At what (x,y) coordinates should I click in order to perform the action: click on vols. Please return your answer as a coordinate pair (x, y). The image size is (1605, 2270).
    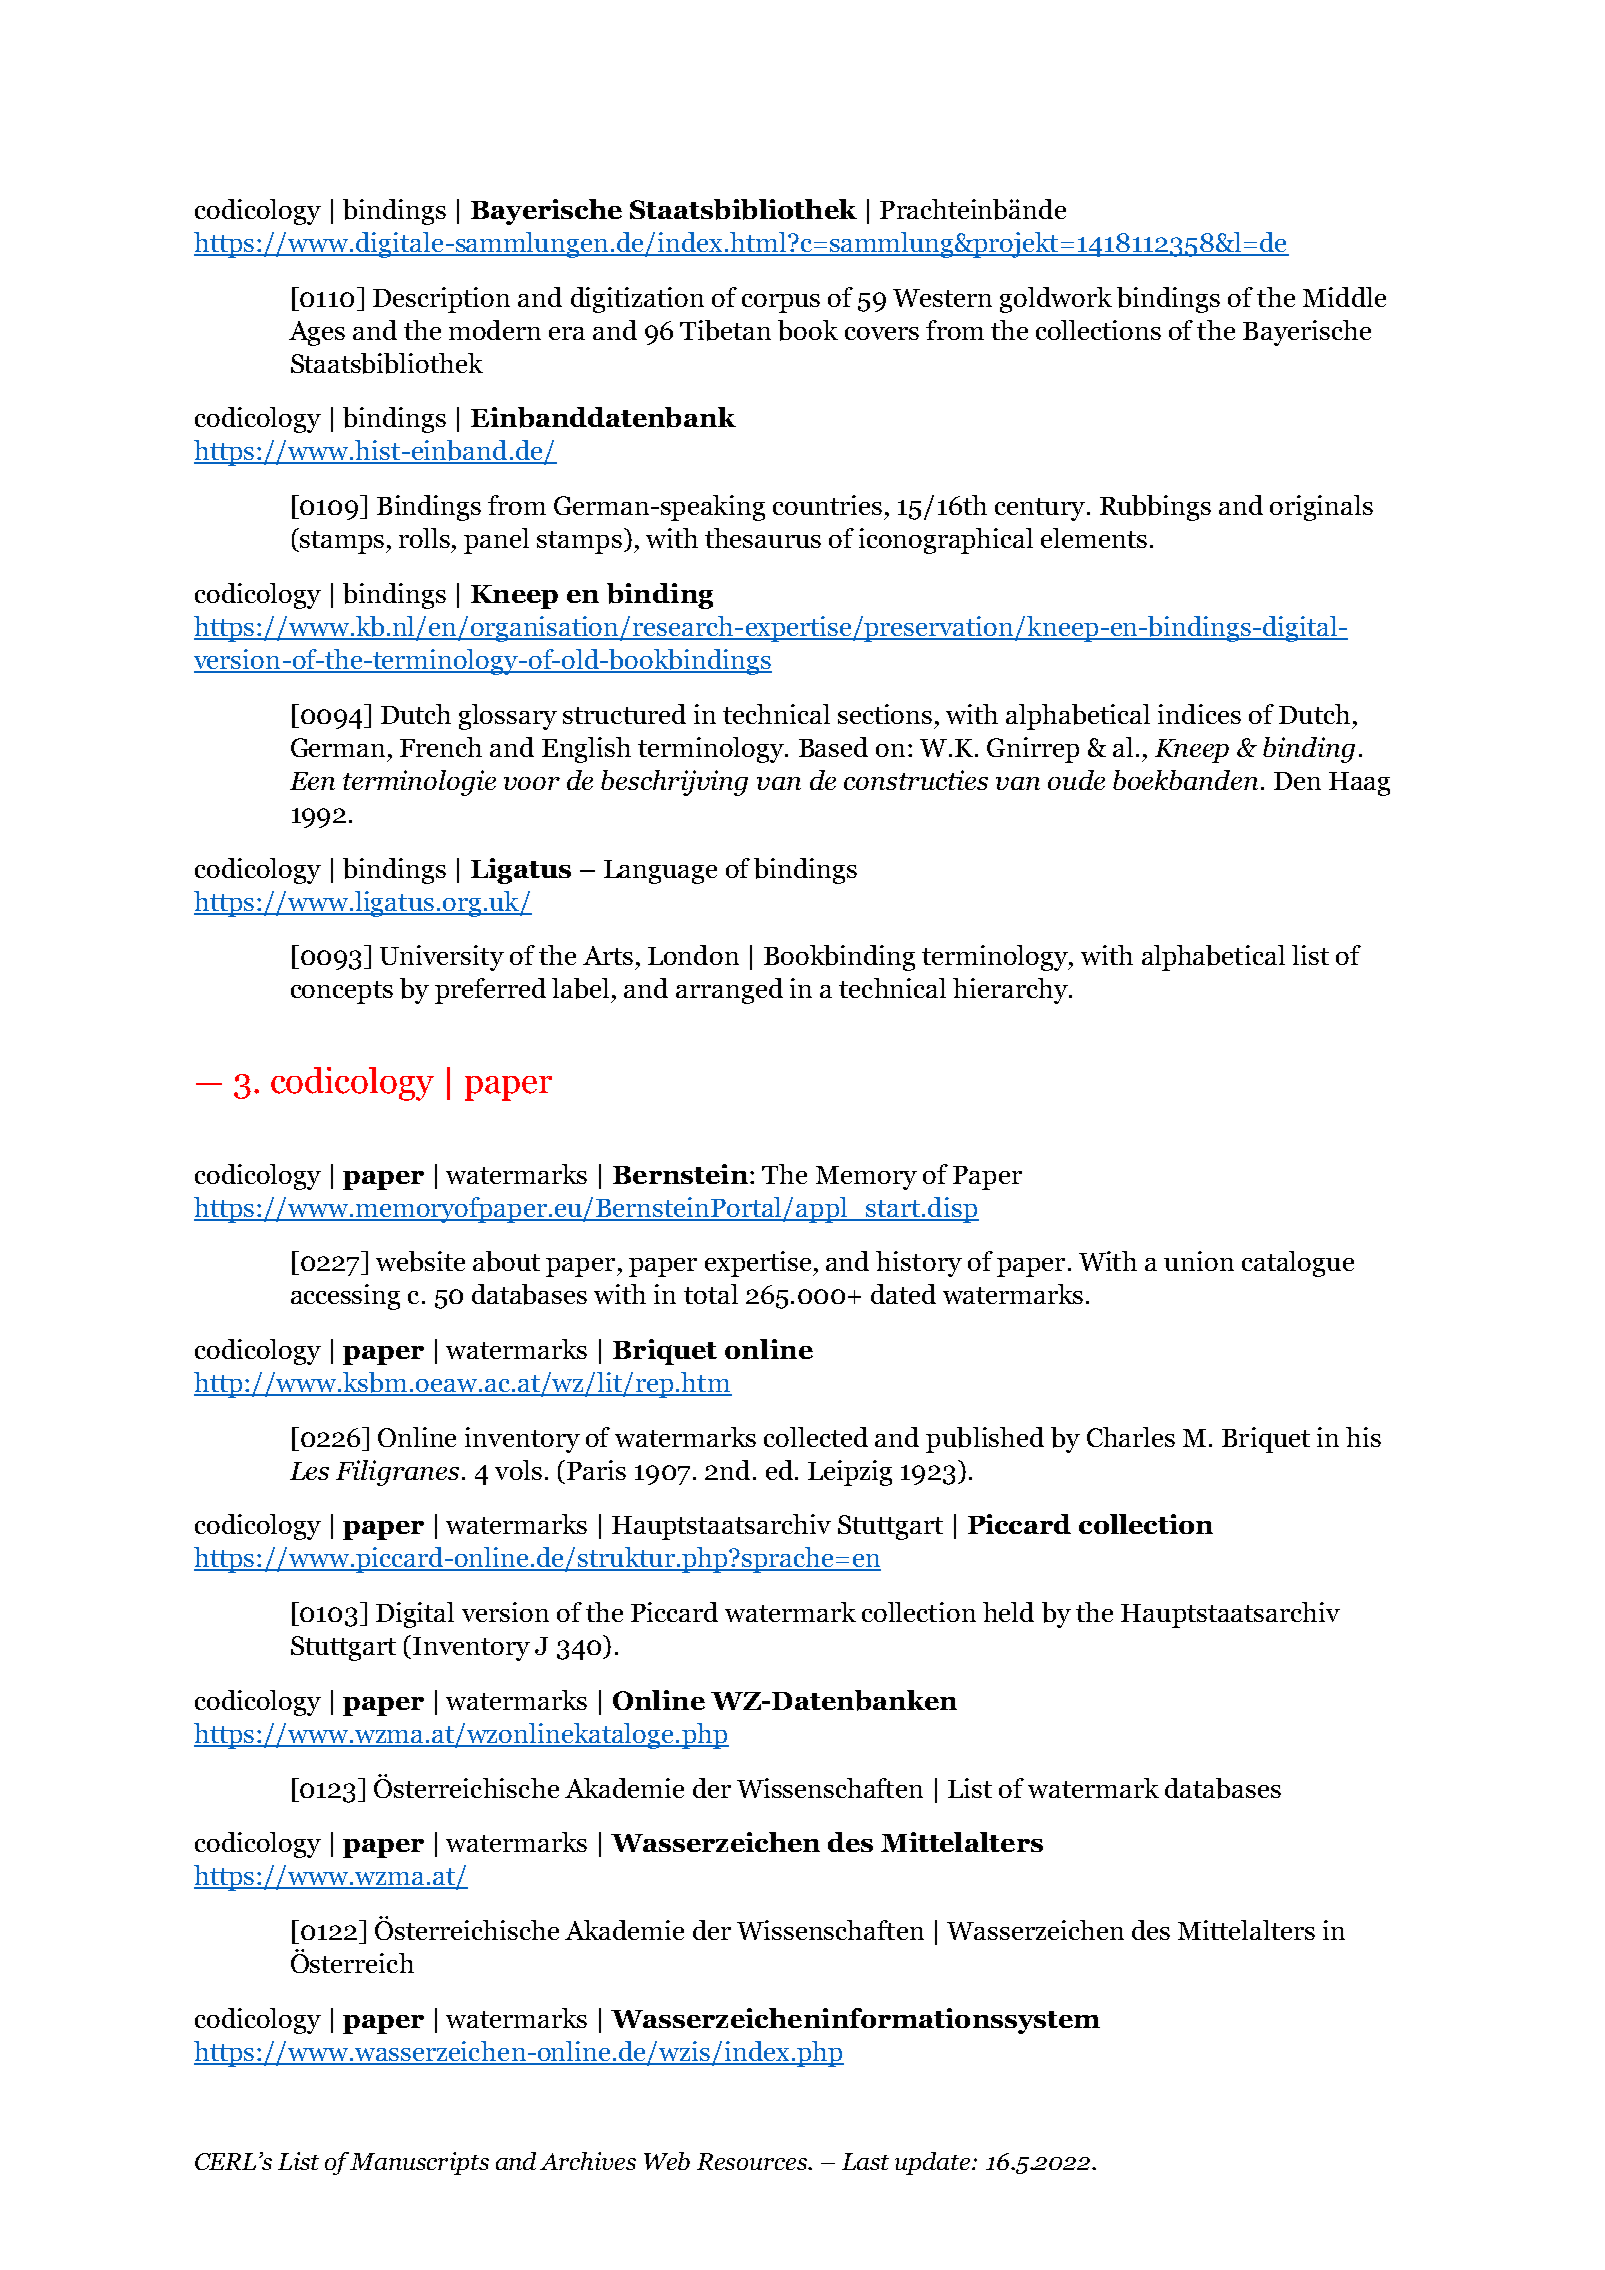
    Looking at the image, I should click on (518, 1470).
